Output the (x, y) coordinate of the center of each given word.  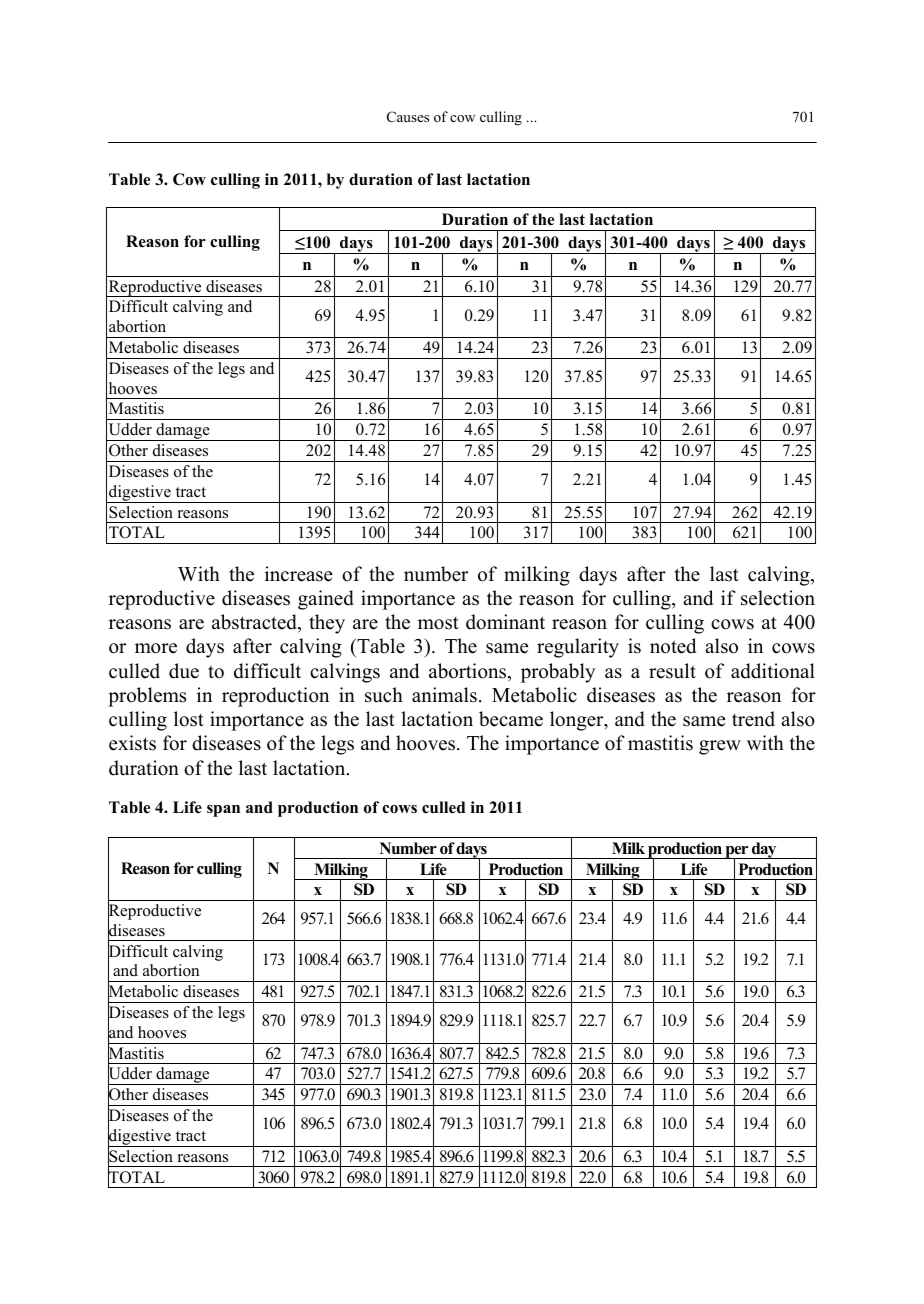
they (327, 624)
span (223, 811)
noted (673, 646)
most (438, 623)
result (672, 671)
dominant (505, 622)
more (156, 648)
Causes (408, 117)
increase (298, 574)
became (511, 719)
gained (326, 600)
